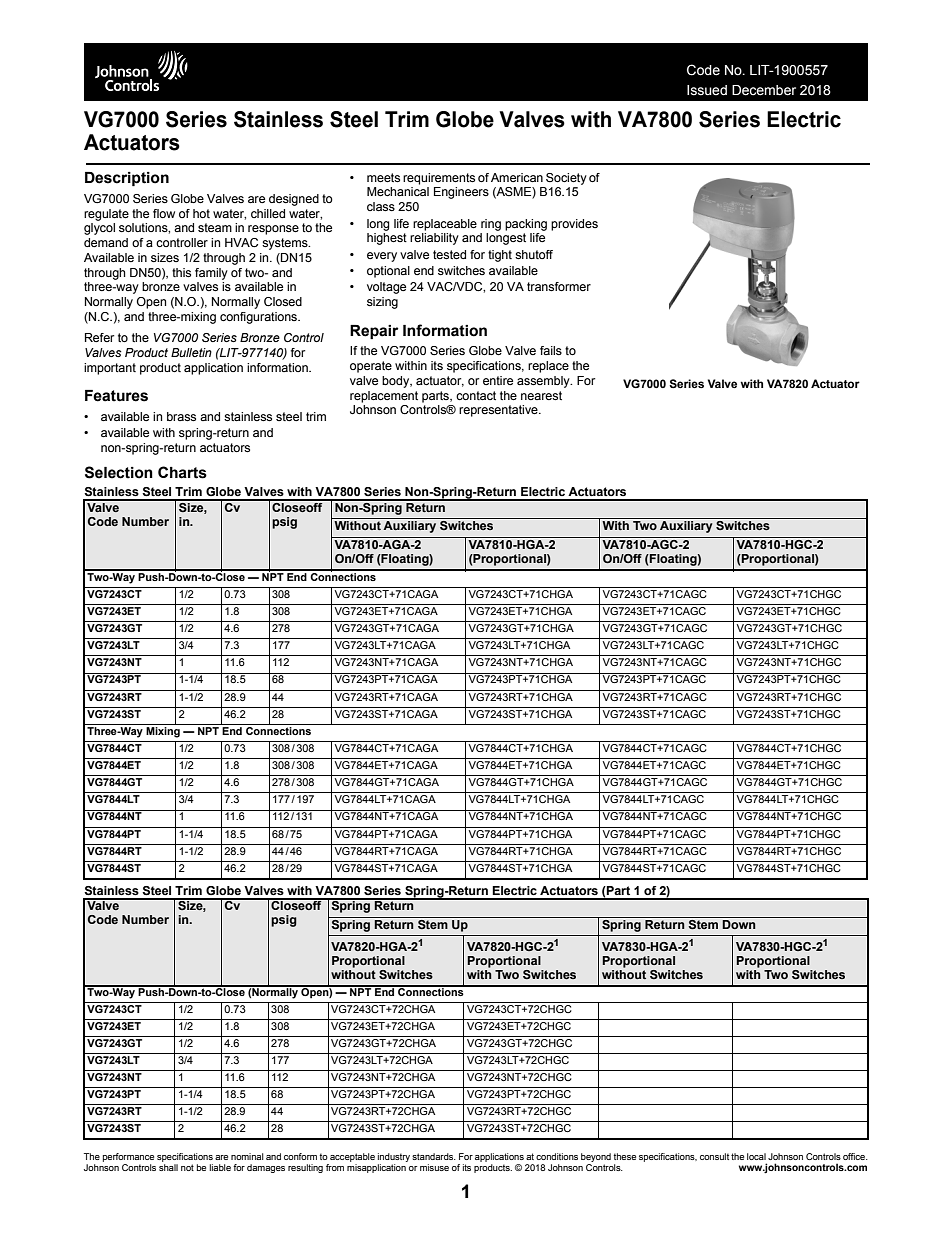 The image size is (952, 1233). Describe the element at coordinates (764, 90) in the page. I see `December` at that location.
